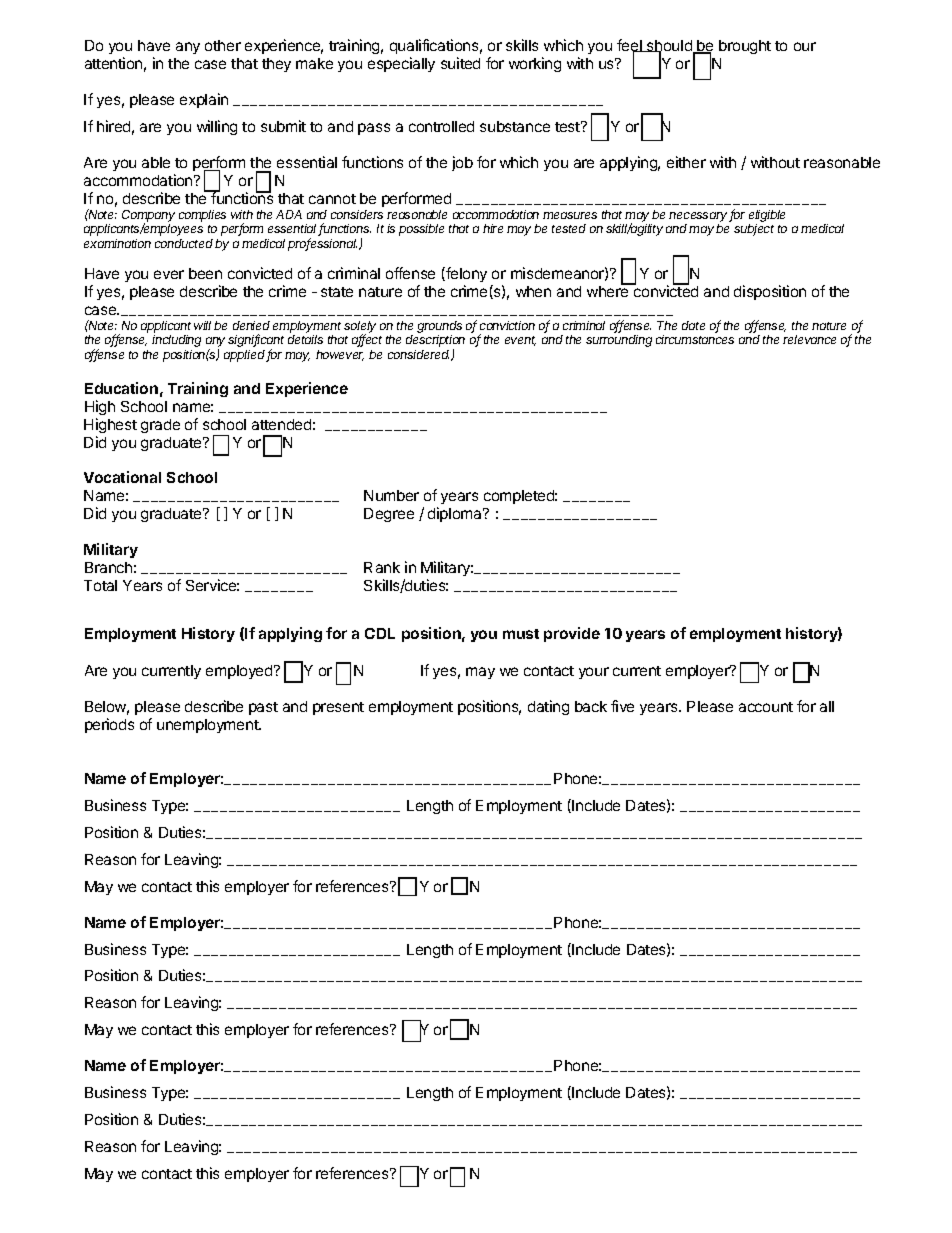 The width and height of the image is (952, 1233). Describe the element at coordinates (205, 273) in the image. I see `been` at that location.
